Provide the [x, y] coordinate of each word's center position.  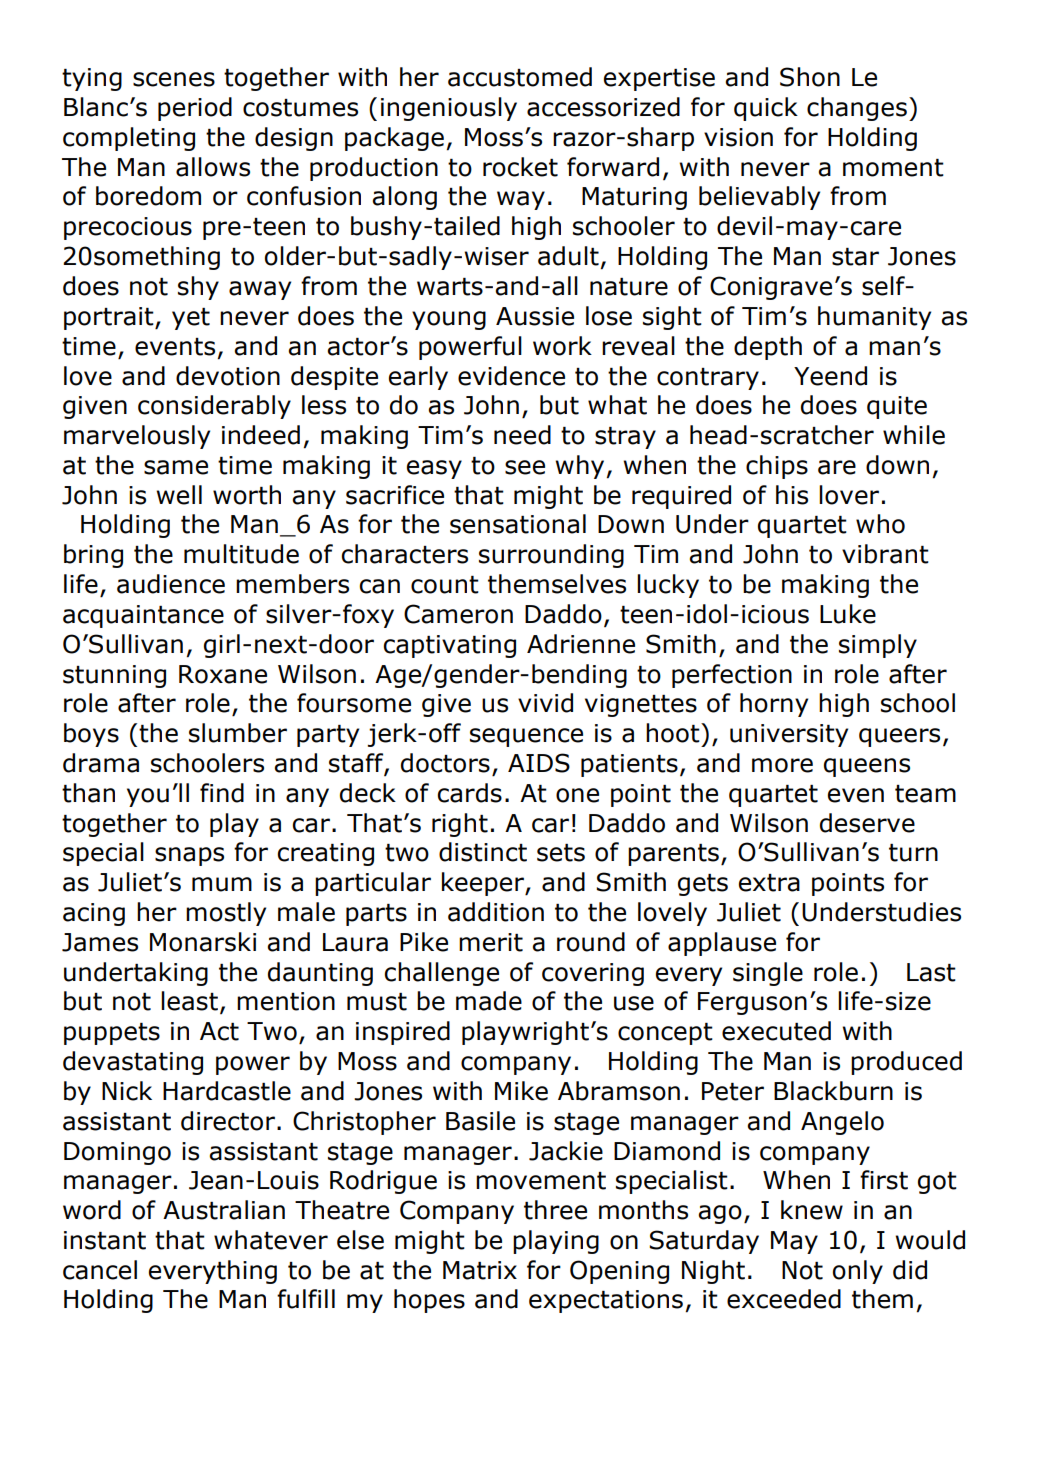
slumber [238, 733]
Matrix [480, 1270]
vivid [545, 703]
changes [857, 109]
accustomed [520, 77]
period [195, 109]
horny [774, 705]
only [858, 1272]
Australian [224, 1210]
